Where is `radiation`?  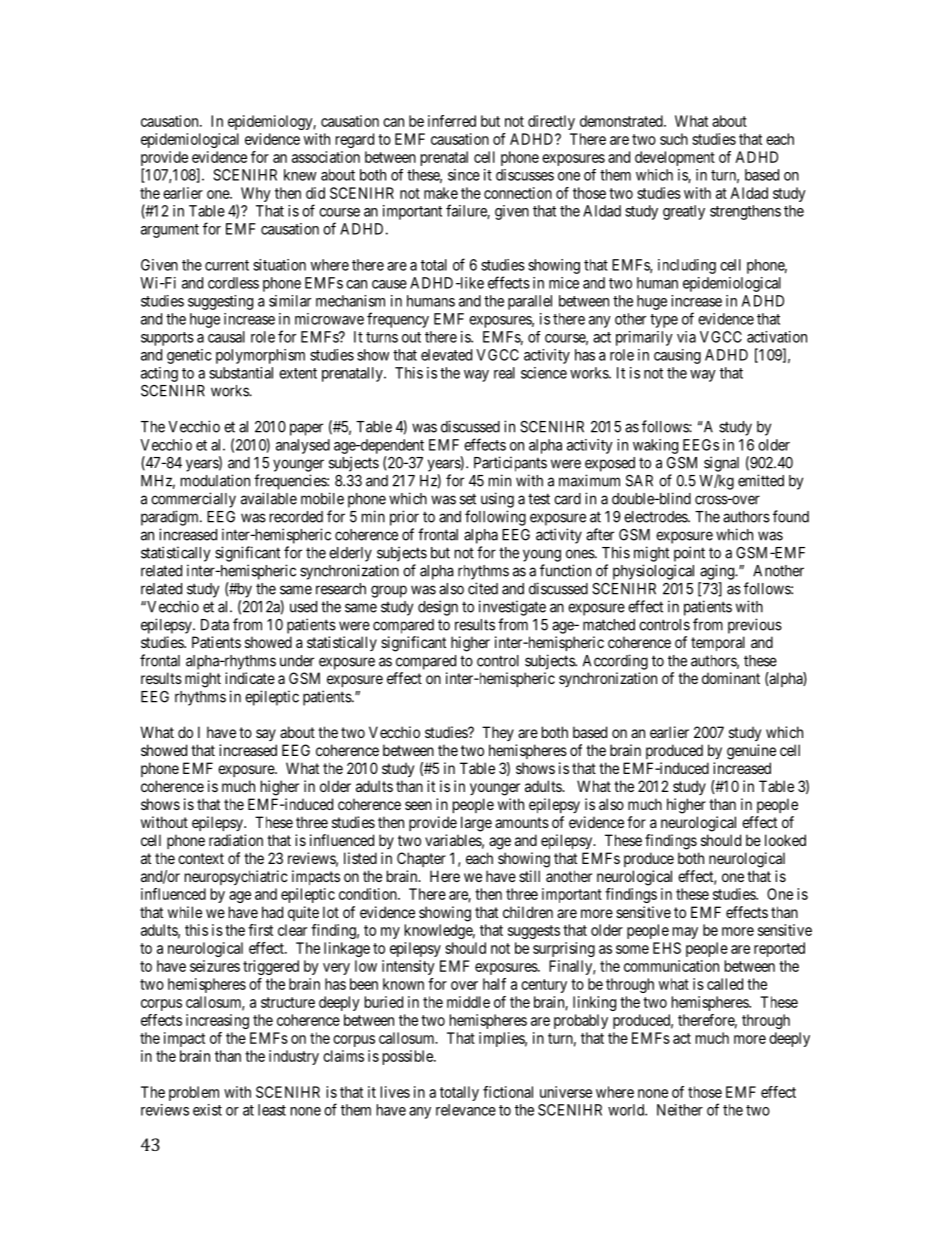
radiation is located at coordinates (236, 840).
